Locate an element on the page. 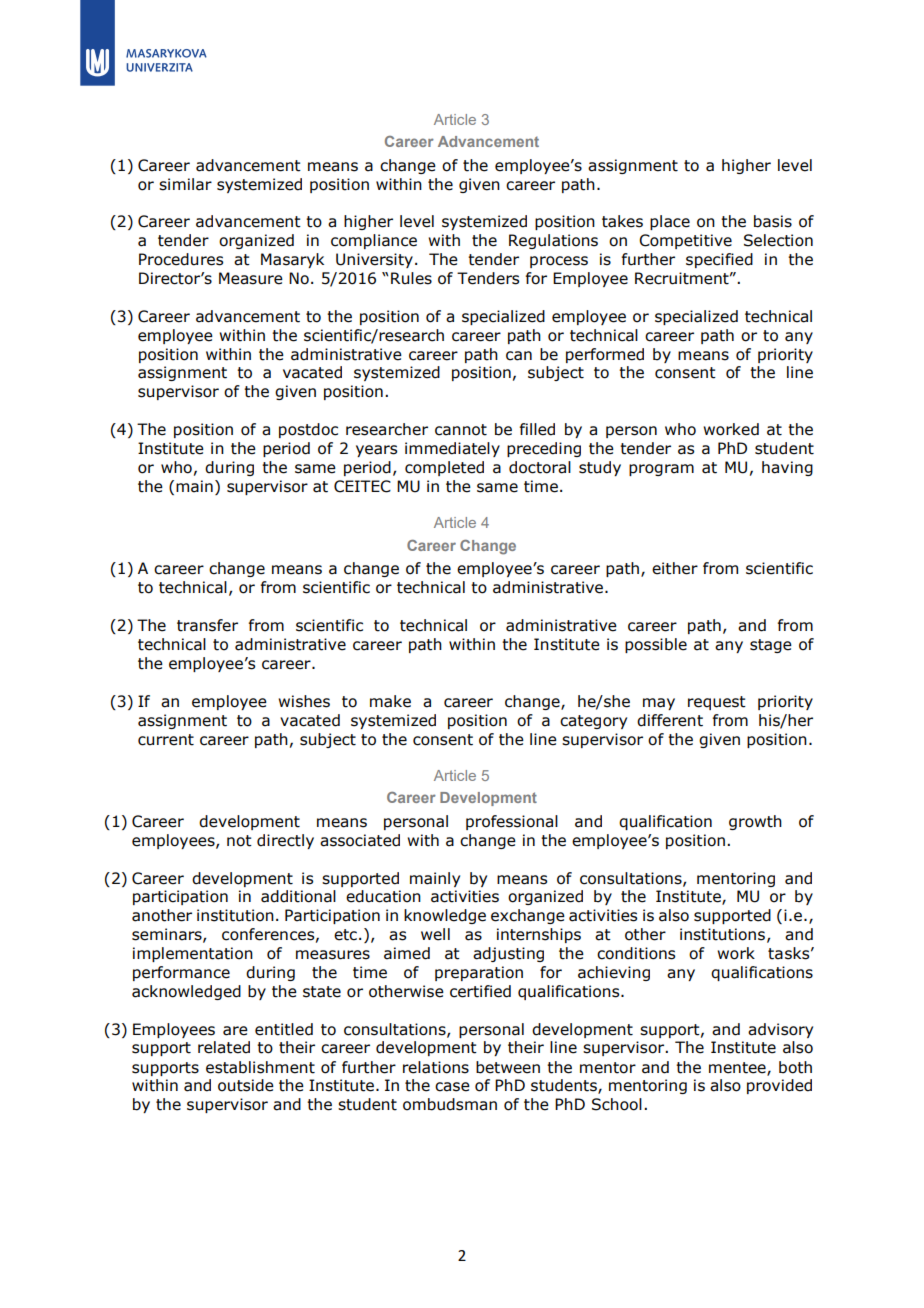 This document has width=924, height=1308. similar is located at coordinates (185, 184).
